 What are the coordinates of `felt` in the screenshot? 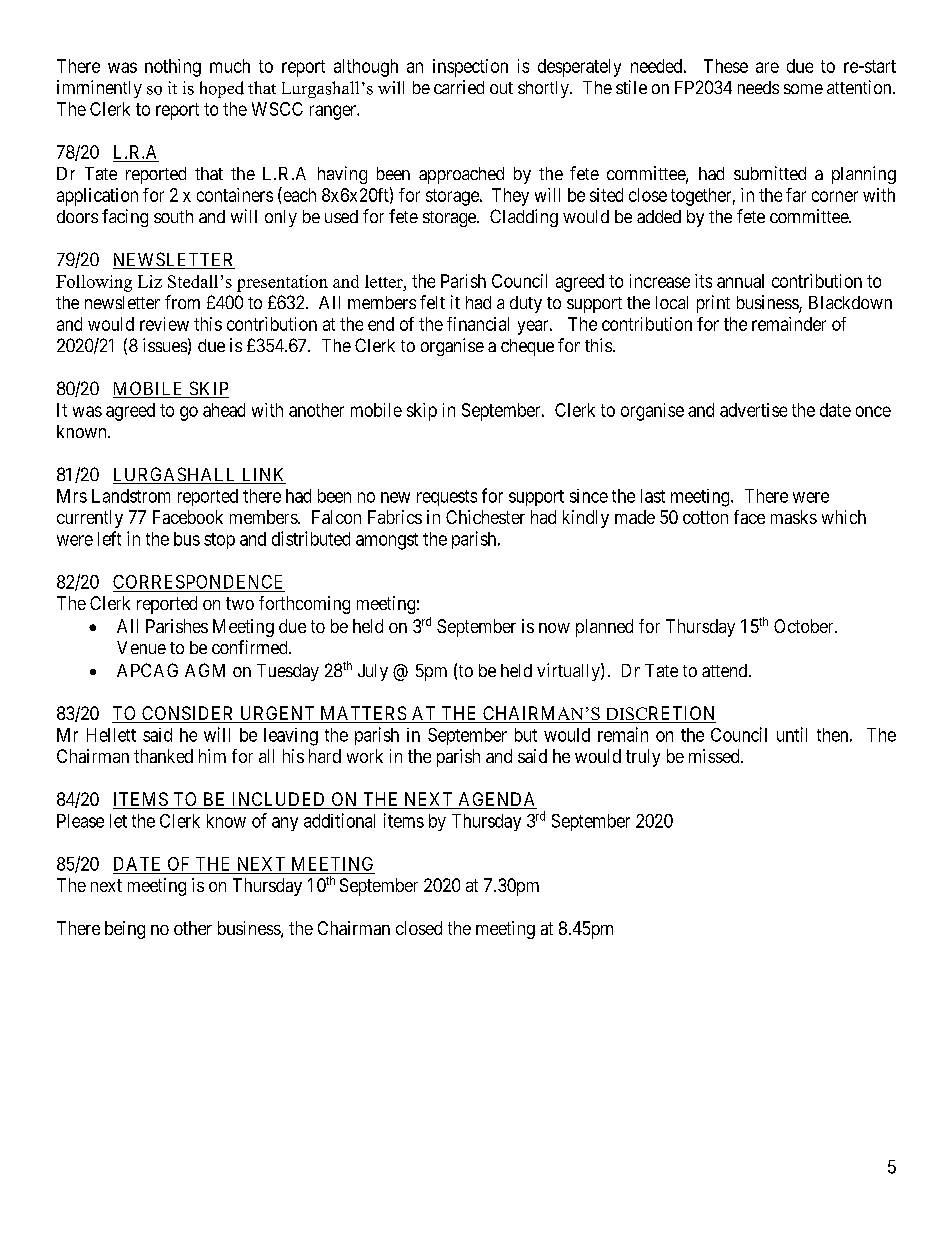 It's located at (432, 302).
